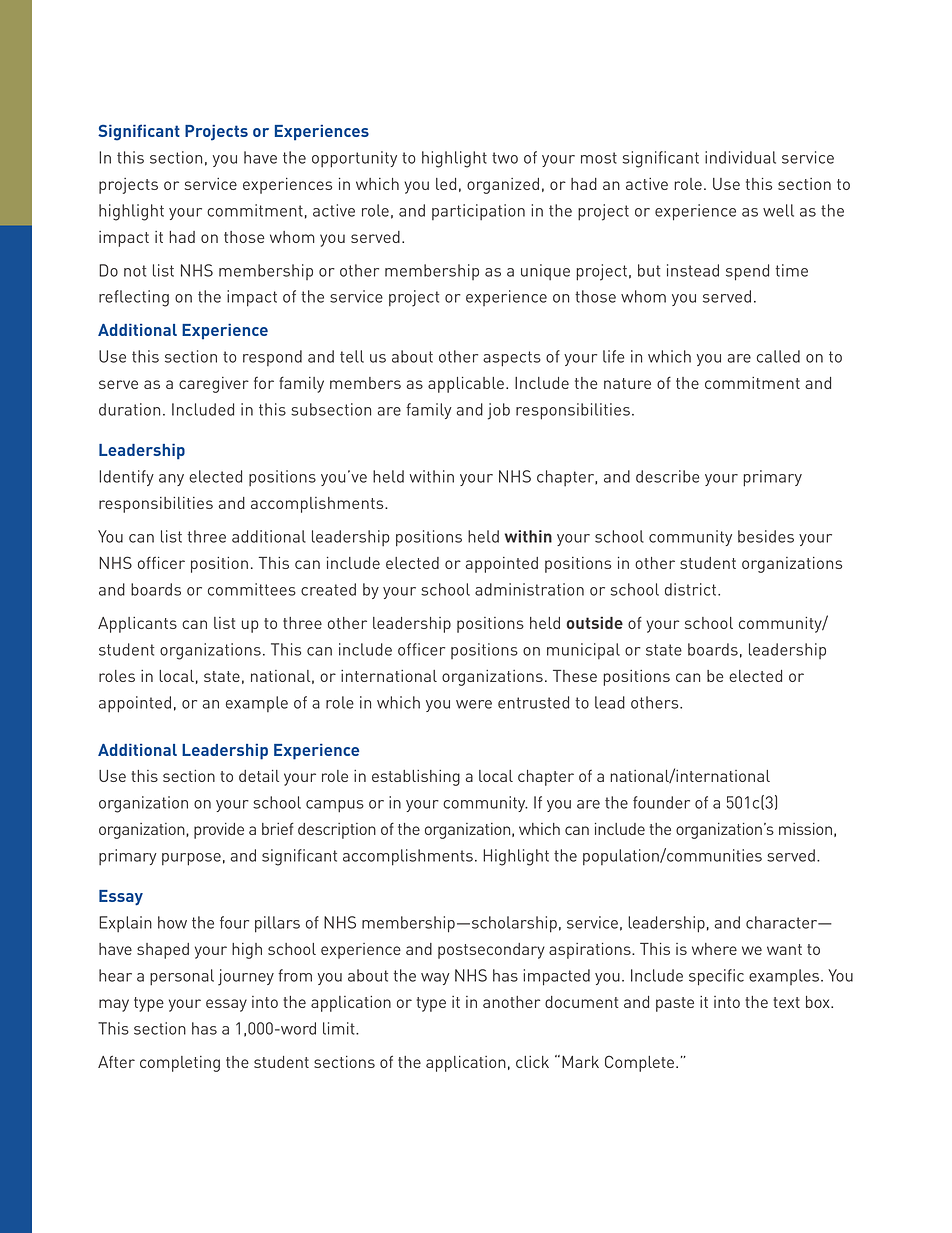  Describe the element at coordinates (354, 159) in the screenshot. I see `opportunity` at that location.
